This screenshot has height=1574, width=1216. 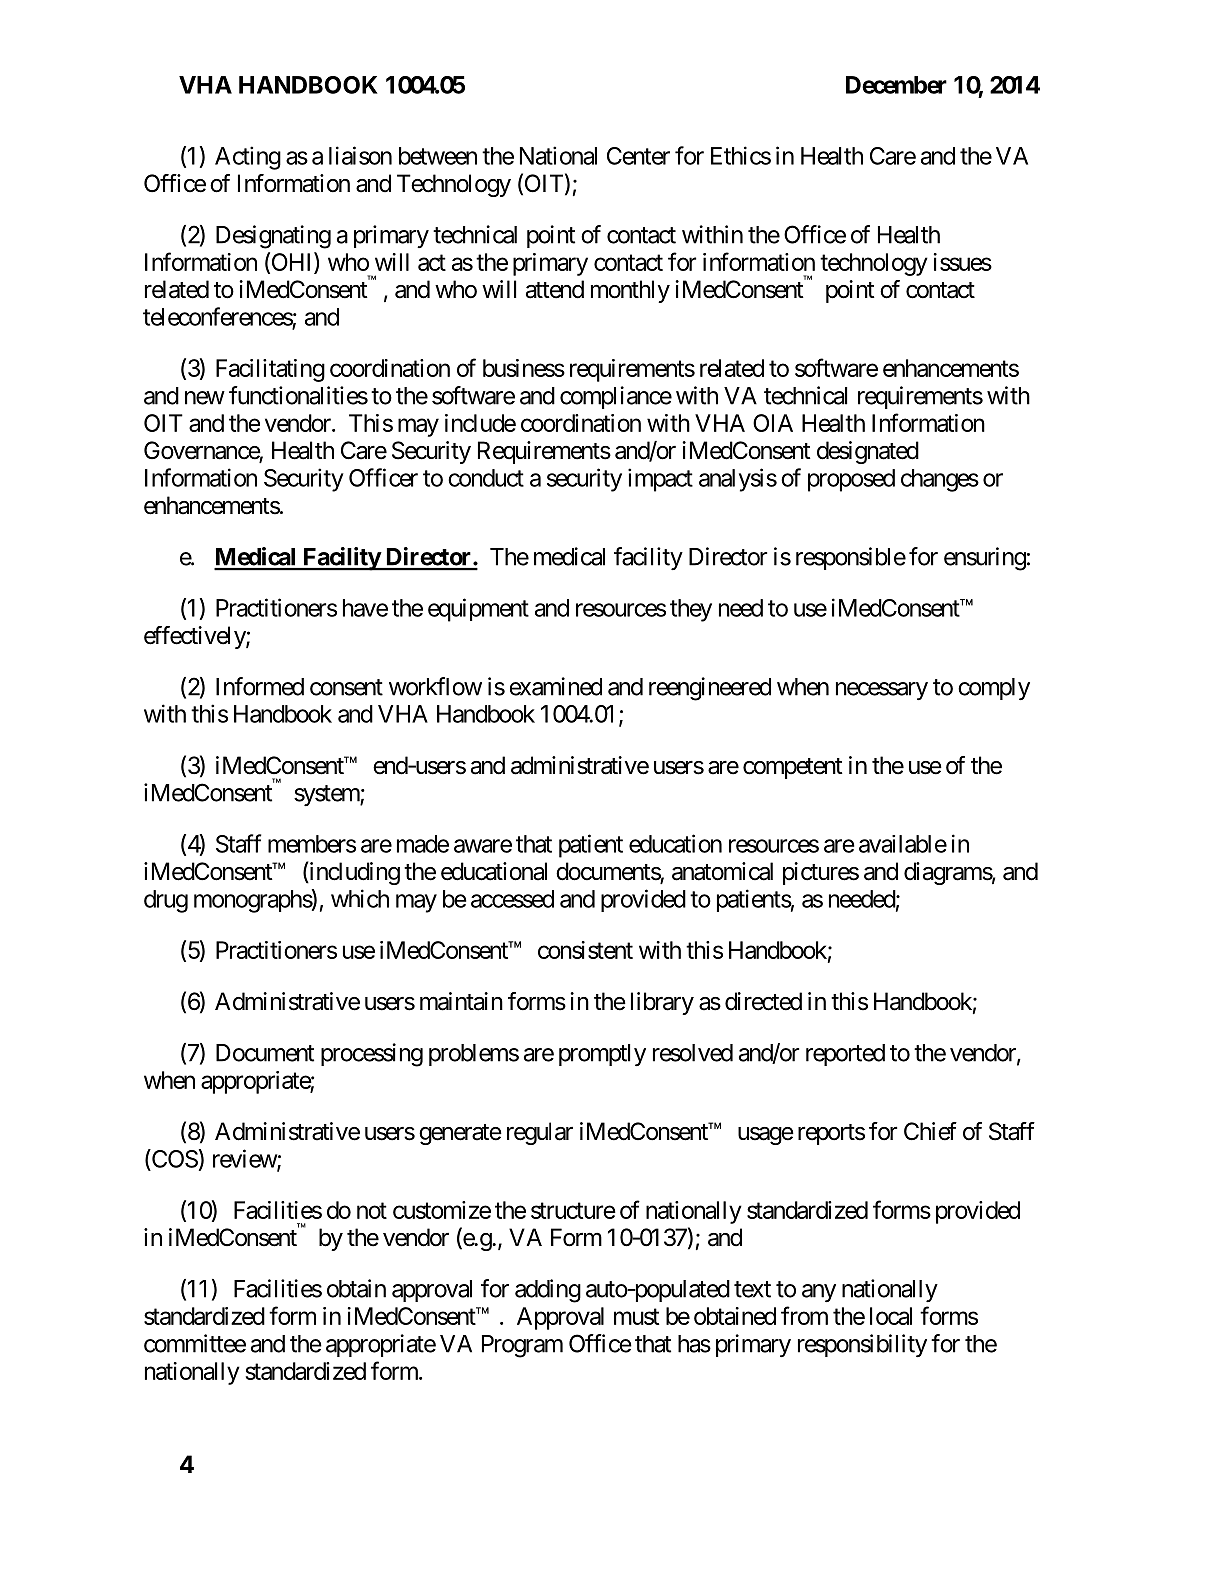 I want to click on processing, so click(x=372, y=1055).
